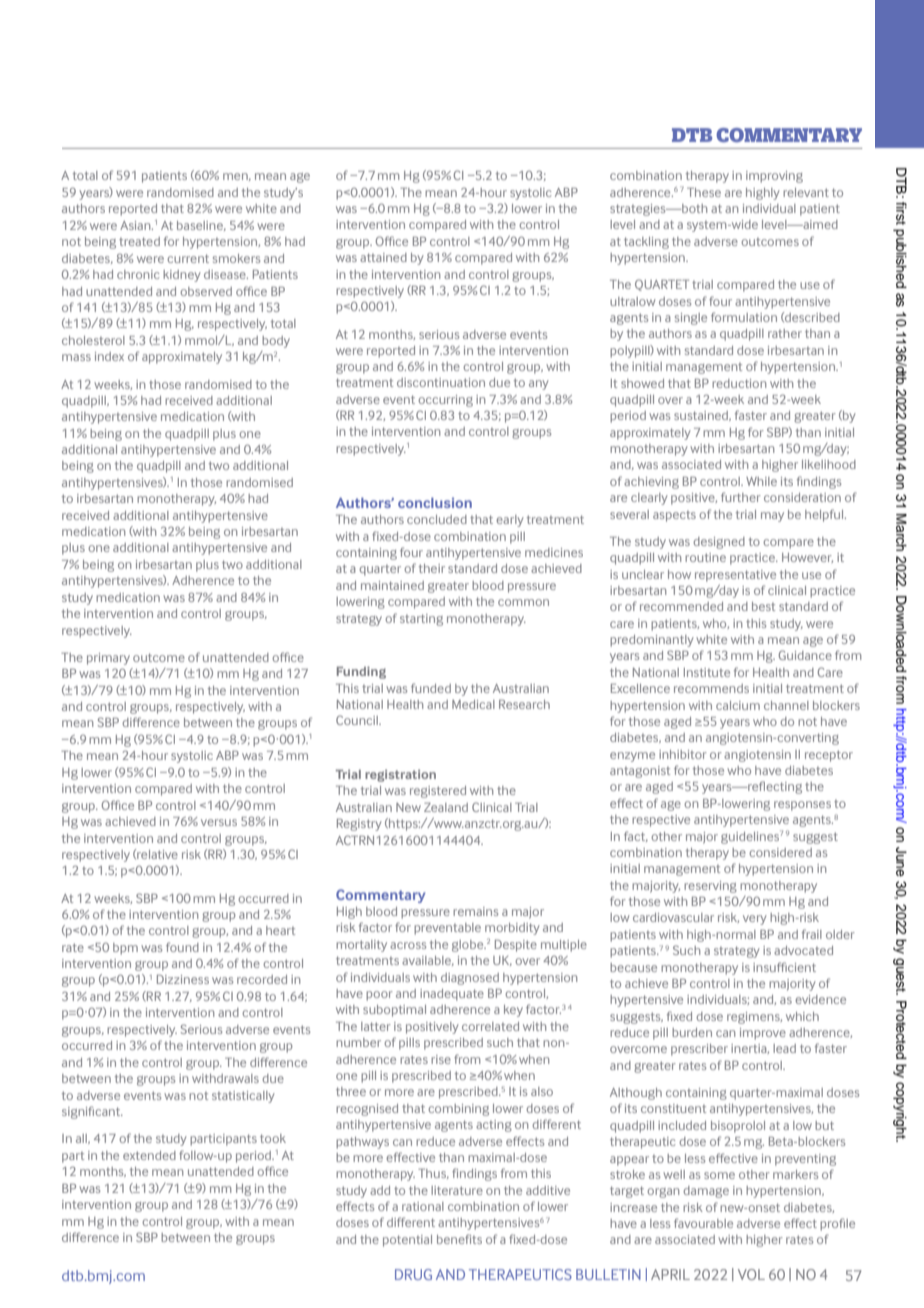 This image has height=1308, width=924. I want to click on Medical, so click(473, 704).
